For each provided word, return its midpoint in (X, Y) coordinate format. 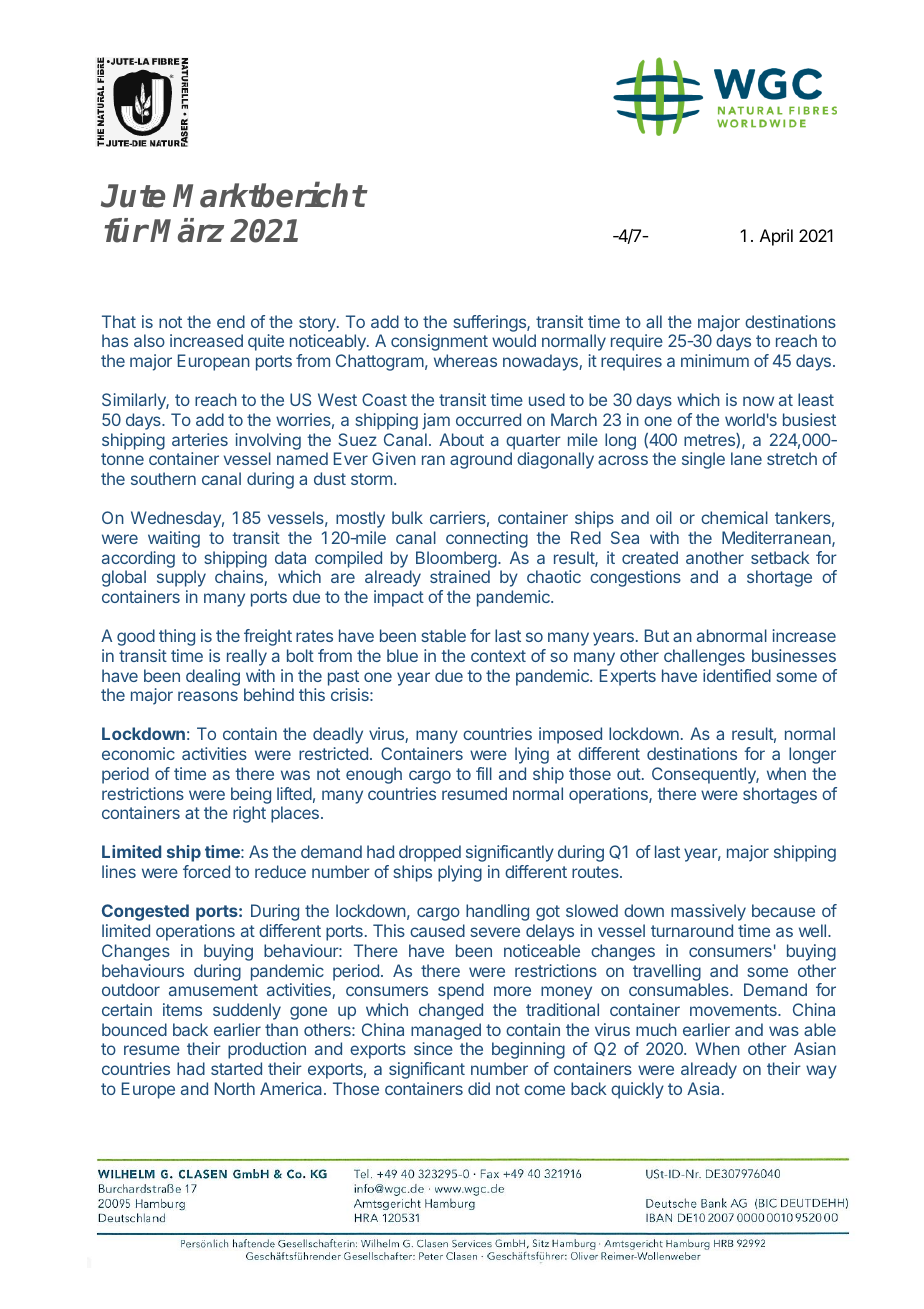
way (821, 1072)
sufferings (490, 323)
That (119, 321)
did (479, 1088)
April (776, 237)
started (236, 1068)
